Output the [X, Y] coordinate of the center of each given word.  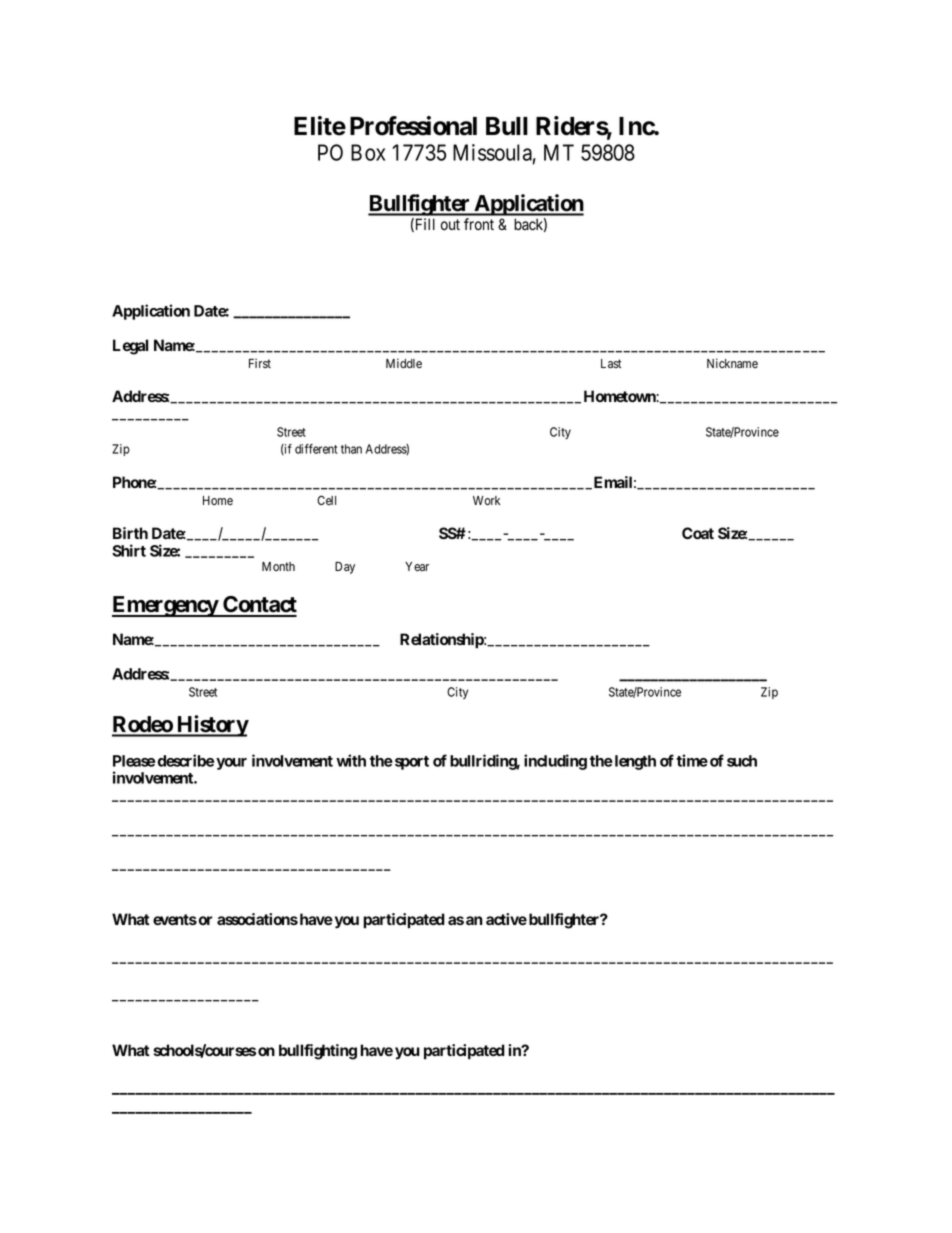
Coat [698, 533]
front [479, 224]
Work [486, 500]
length [634, 762]
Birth [130, 533]
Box [368, 152]
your [231, 764]
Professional [413, 126]
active [506, 919]
